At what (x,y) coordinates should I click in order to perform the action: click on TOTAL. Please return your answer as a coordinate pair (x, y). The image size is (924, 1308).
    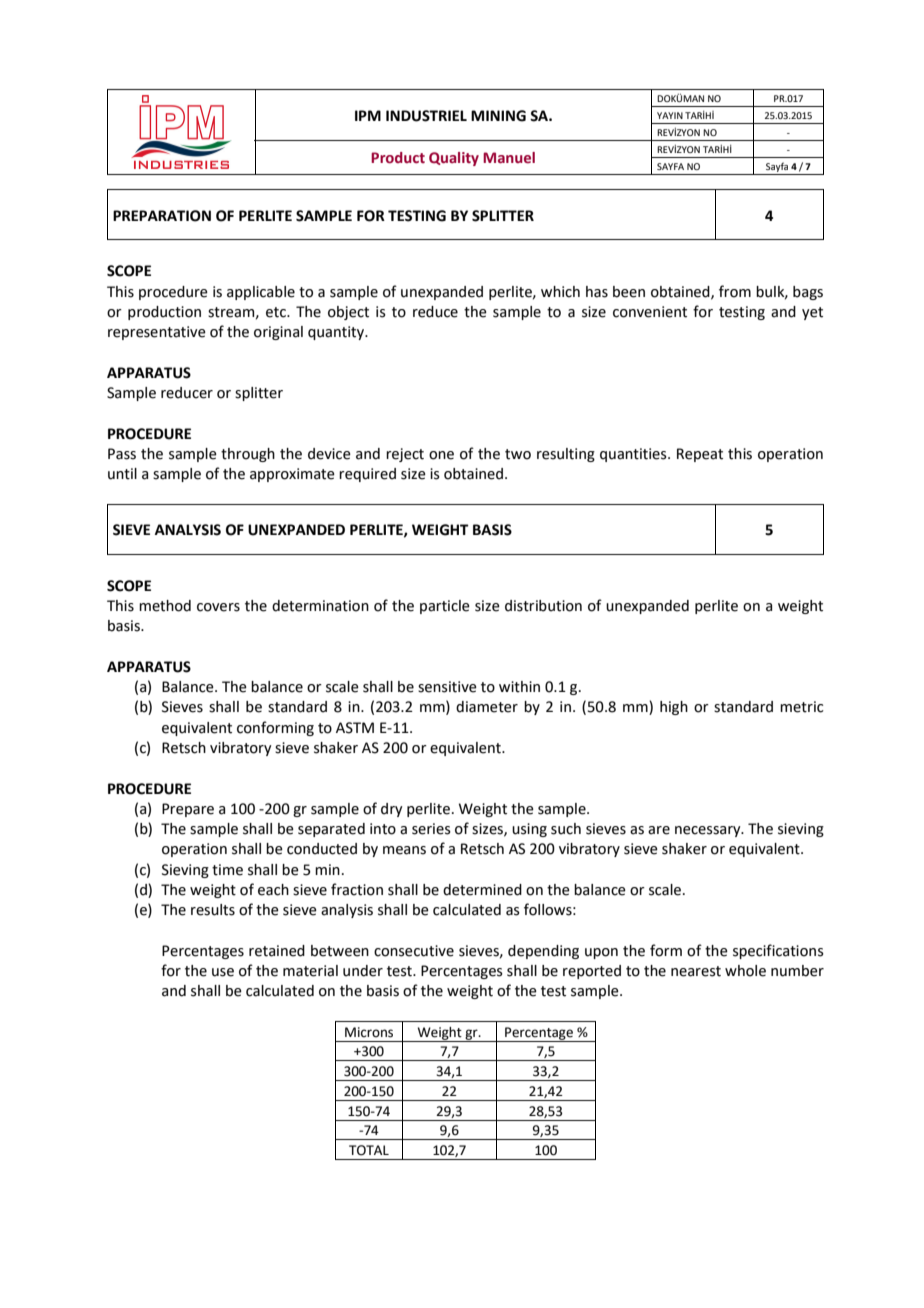
    Looking at the image, I should click on (369, 1150).
